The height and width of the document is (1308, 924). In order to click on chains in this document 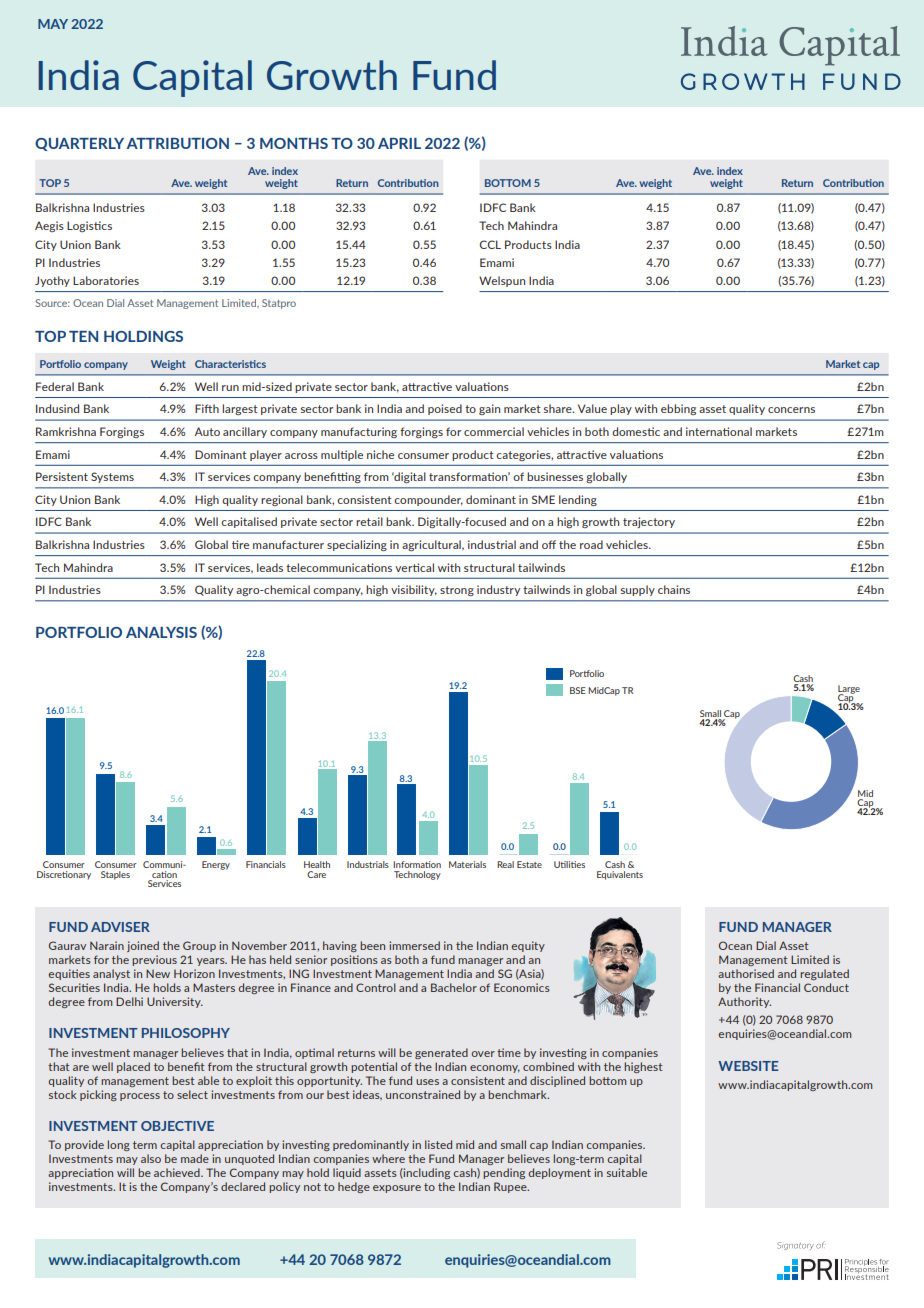, I will do `click(674, 589)`.
